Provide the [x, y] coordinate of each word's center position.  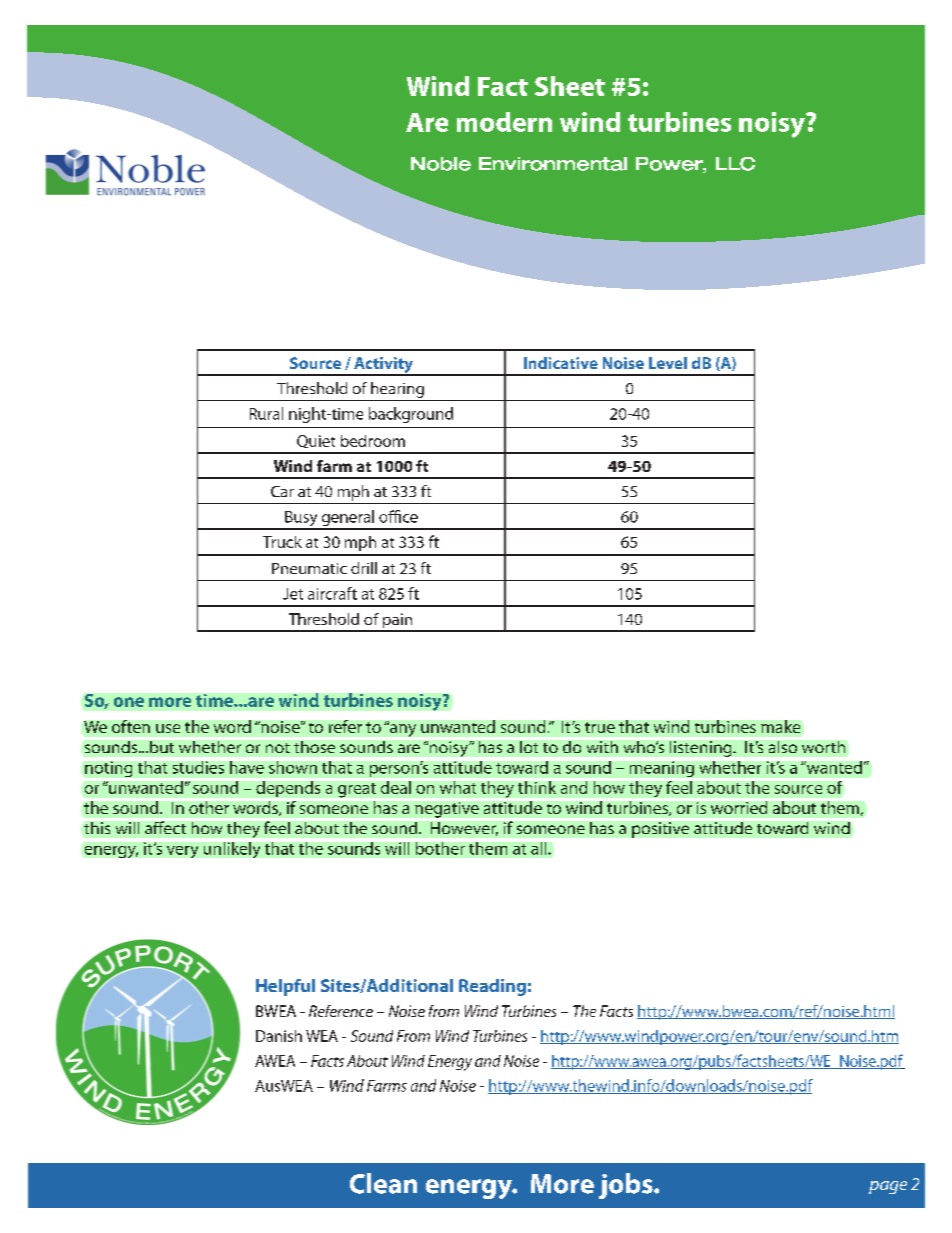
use [168, 728]
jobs [627, 1186]
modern [504, 122]
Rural [266, 413]
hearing [397, 390]
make [780, 726]
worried [739, 807]
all [540, 848]
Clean [383, 1183]
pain [398, 622]
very [182, 852]
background [411, 415]
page [888, 1187]
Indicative [561, 363]
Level [668, 363]
